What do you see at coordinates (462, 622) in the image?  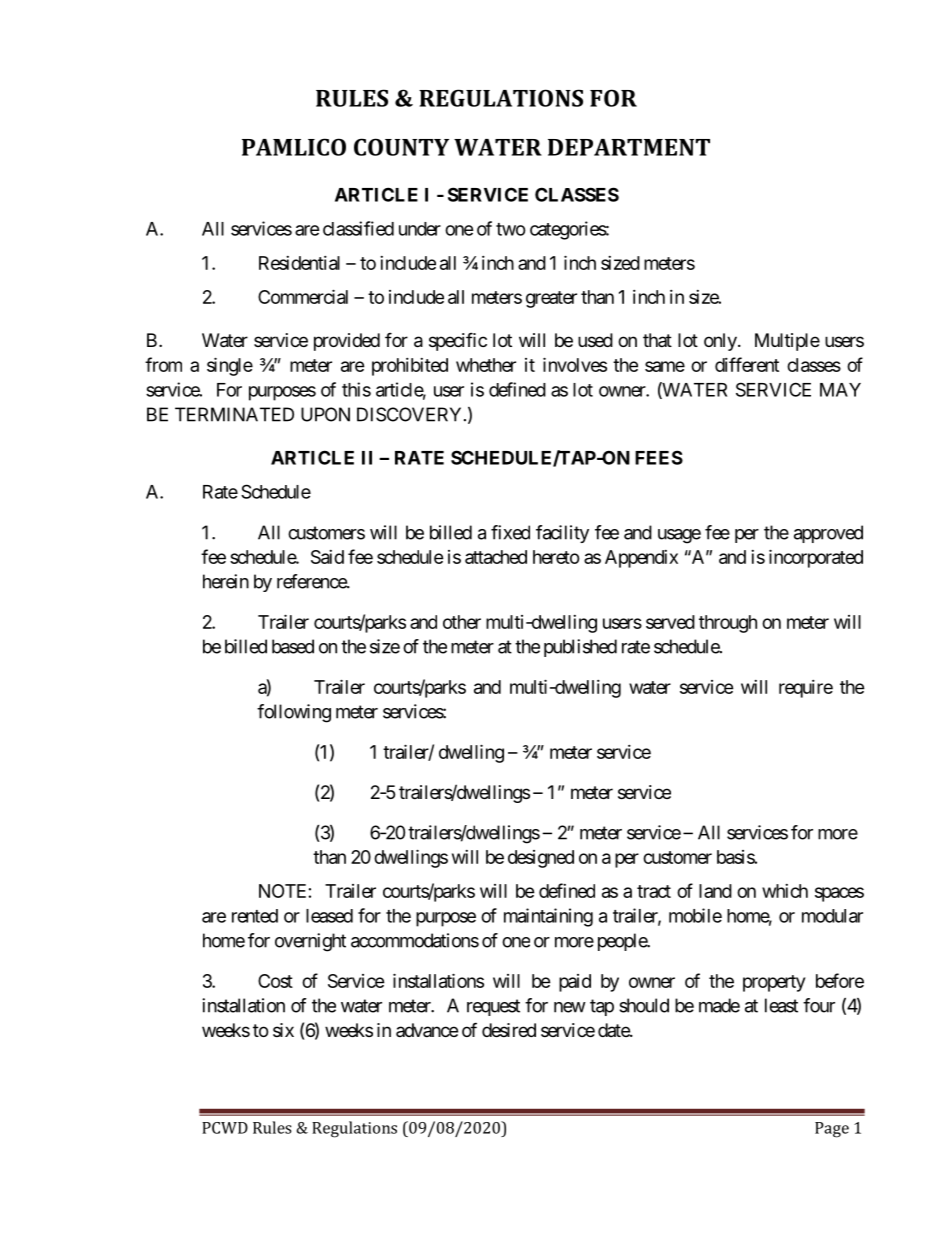 I see `other` at bounding box center [462, 622].
